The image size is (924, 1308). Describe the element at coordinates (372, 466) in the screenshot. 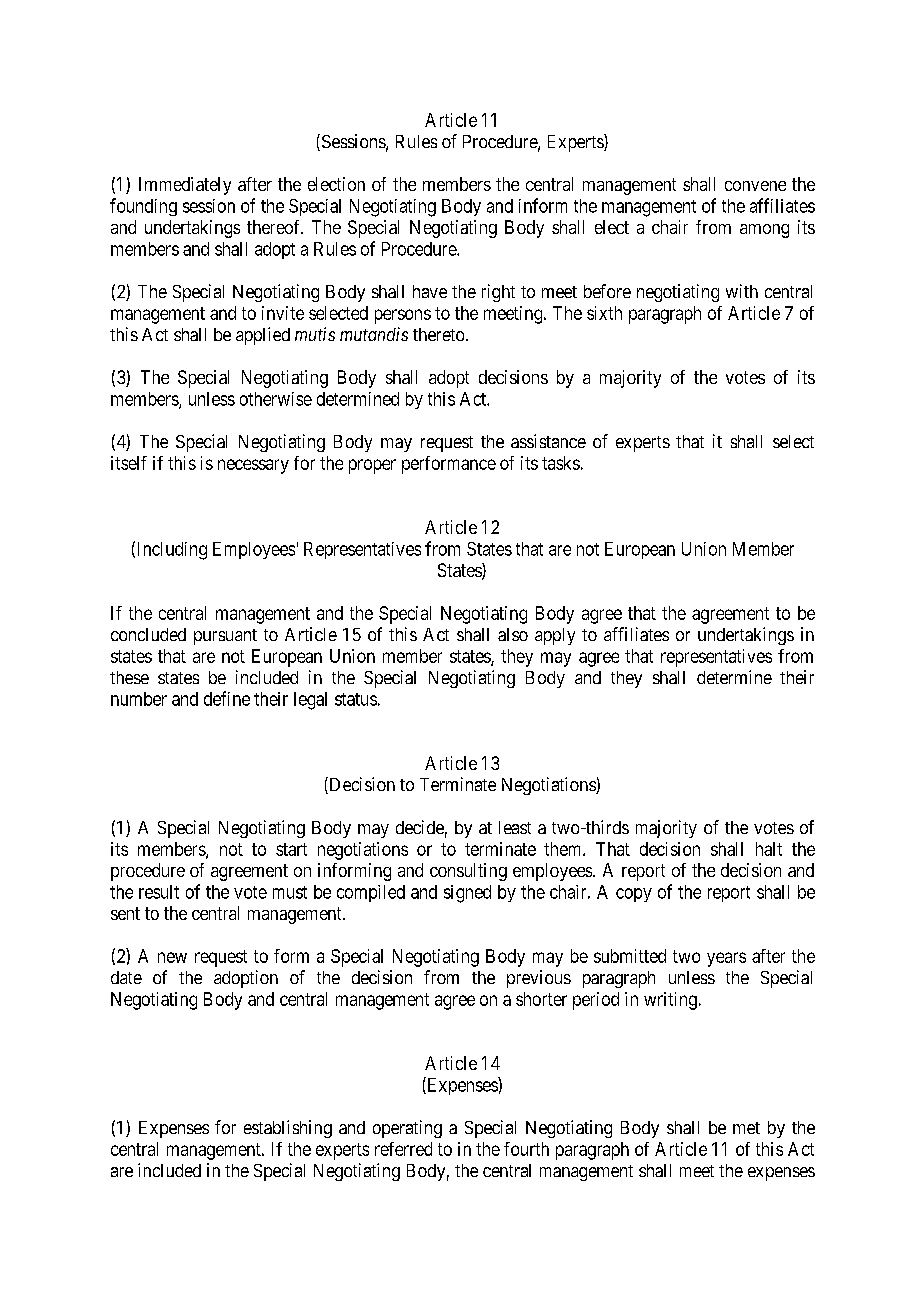

I see `proper` at that location.
